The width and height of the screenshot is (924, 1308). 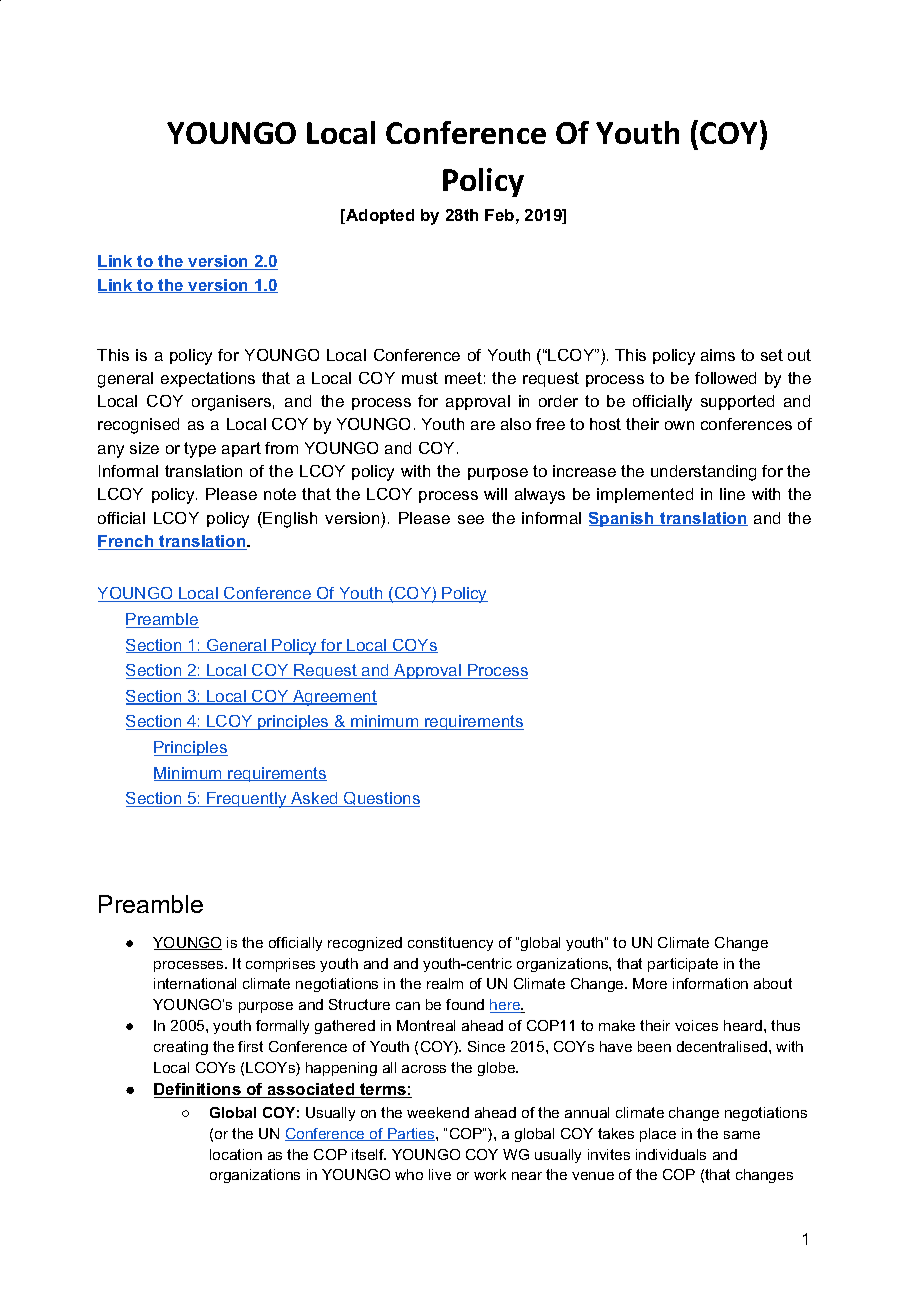 What do you see at coordinates (195, 983) in the screenshot?
I see `international` at bounding box center [195, 983].
